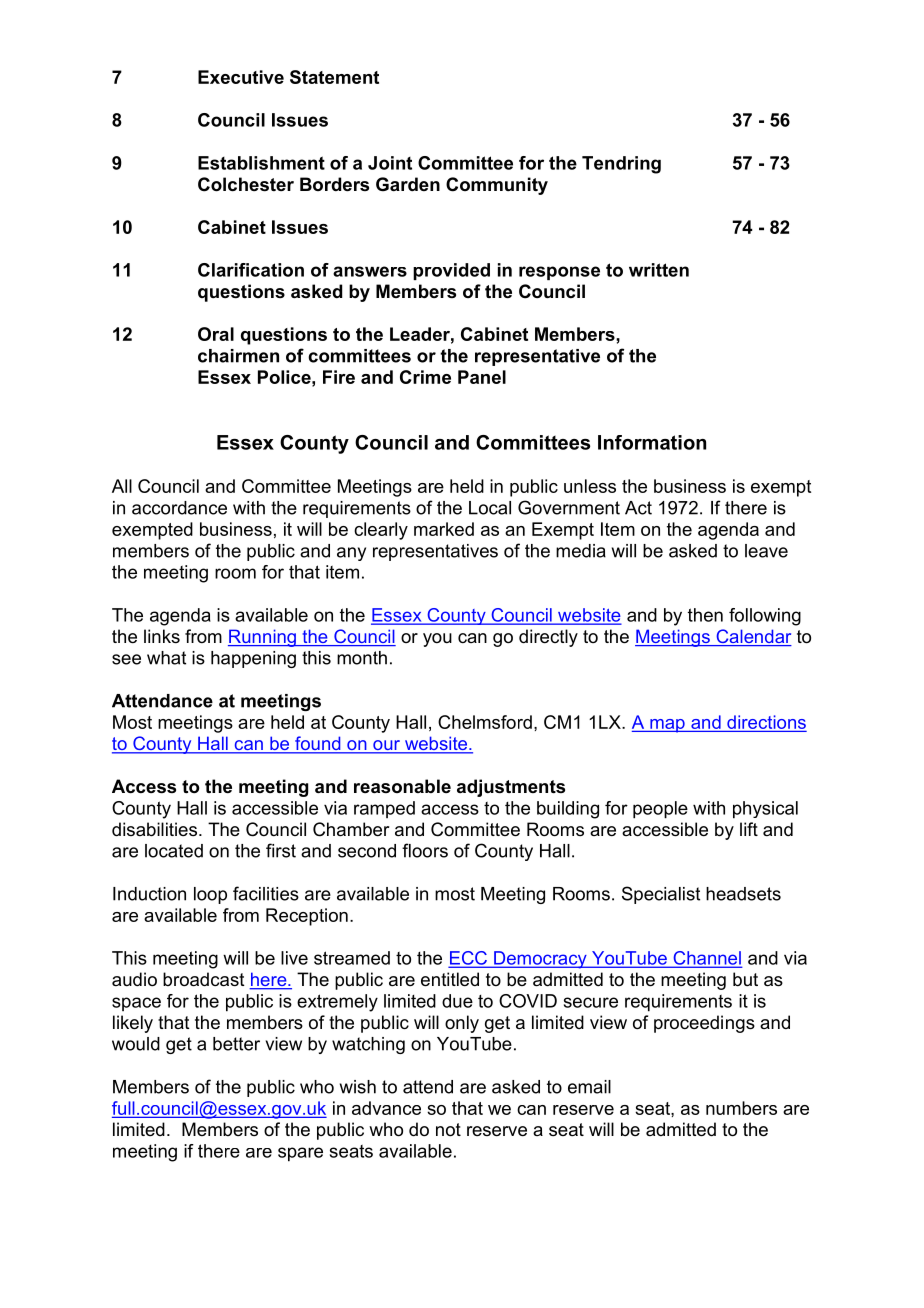 The width and height of the image is (924, 1308). What do you see at coordinates (241, 77) in the image?
I see `Executive` at bounding box center [241, 77].
